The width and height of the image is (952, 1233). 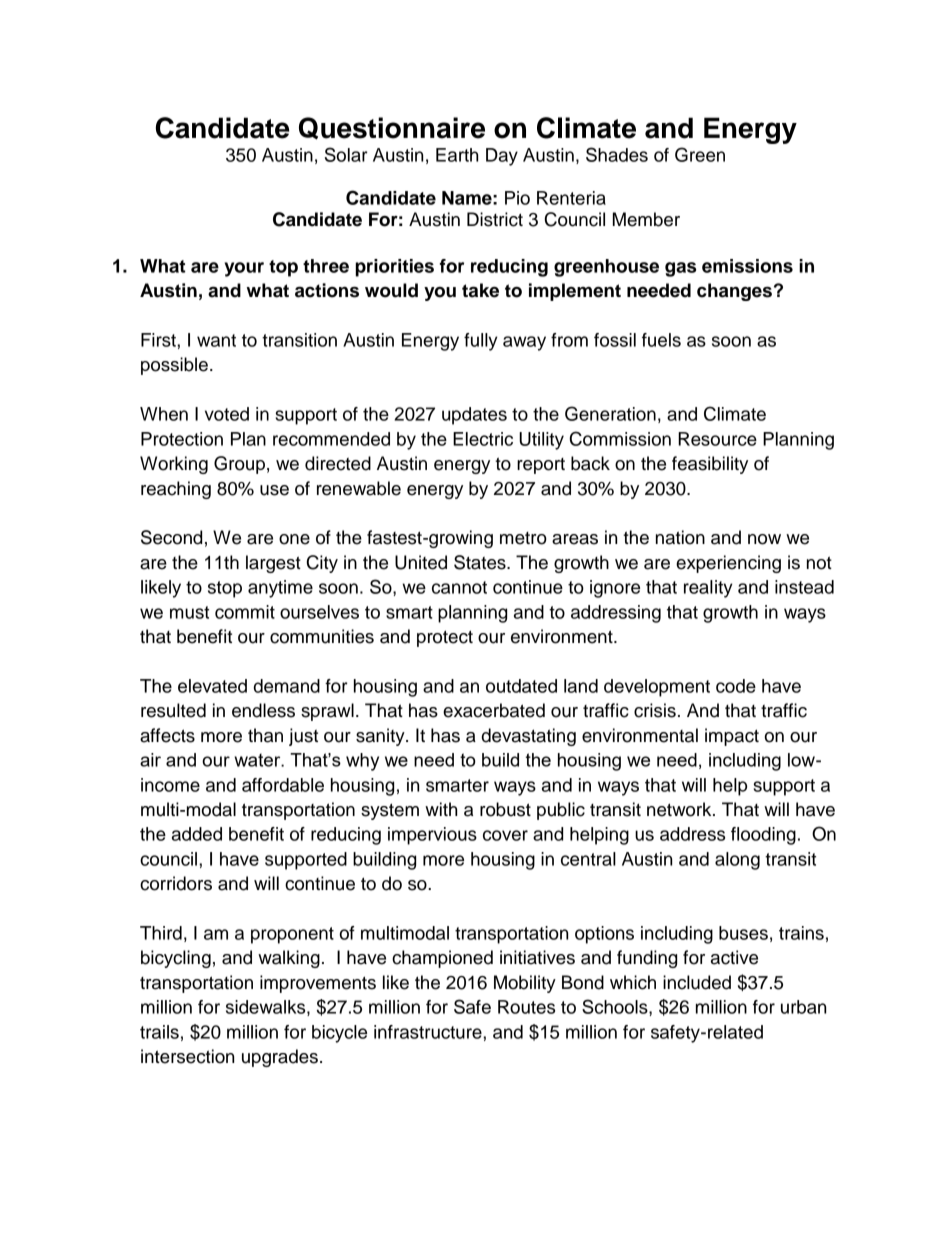 I want to click on stop, so click(x=225, y=589).
